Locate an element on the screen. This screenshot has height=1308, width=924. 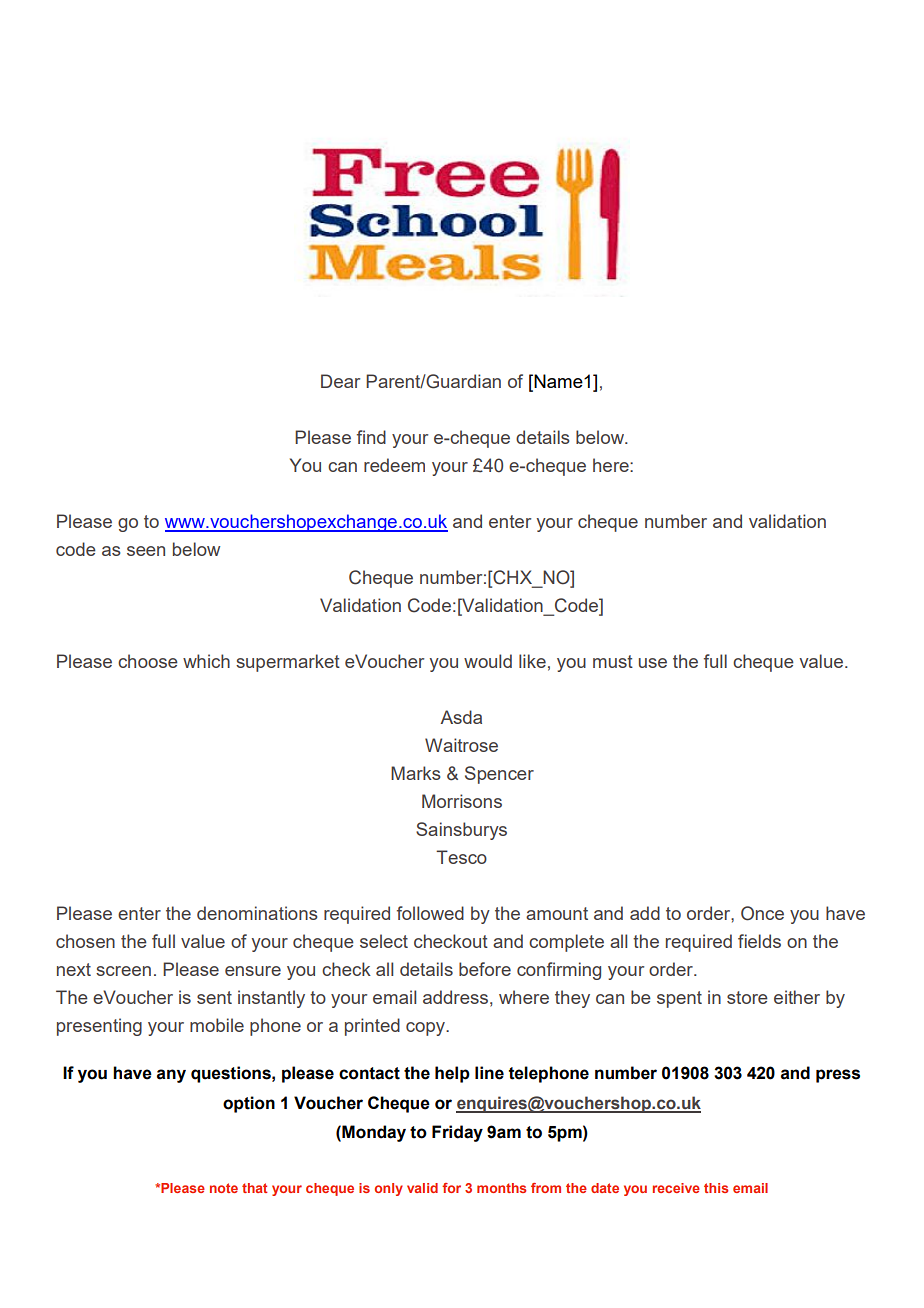
redeem is located at coordinates (394, 465).
